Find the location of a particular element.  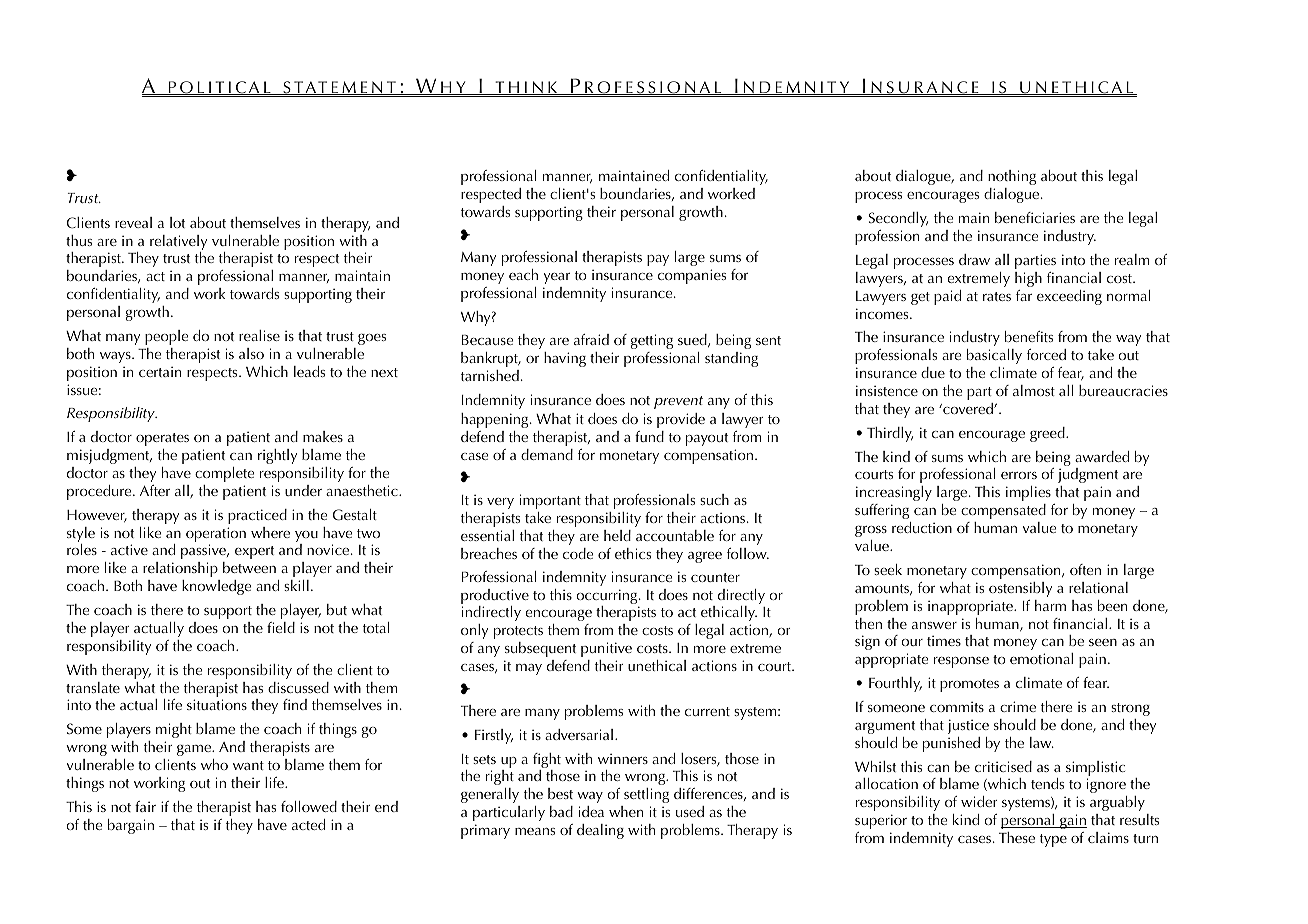

occurring is located at coordinates (608, 598).
